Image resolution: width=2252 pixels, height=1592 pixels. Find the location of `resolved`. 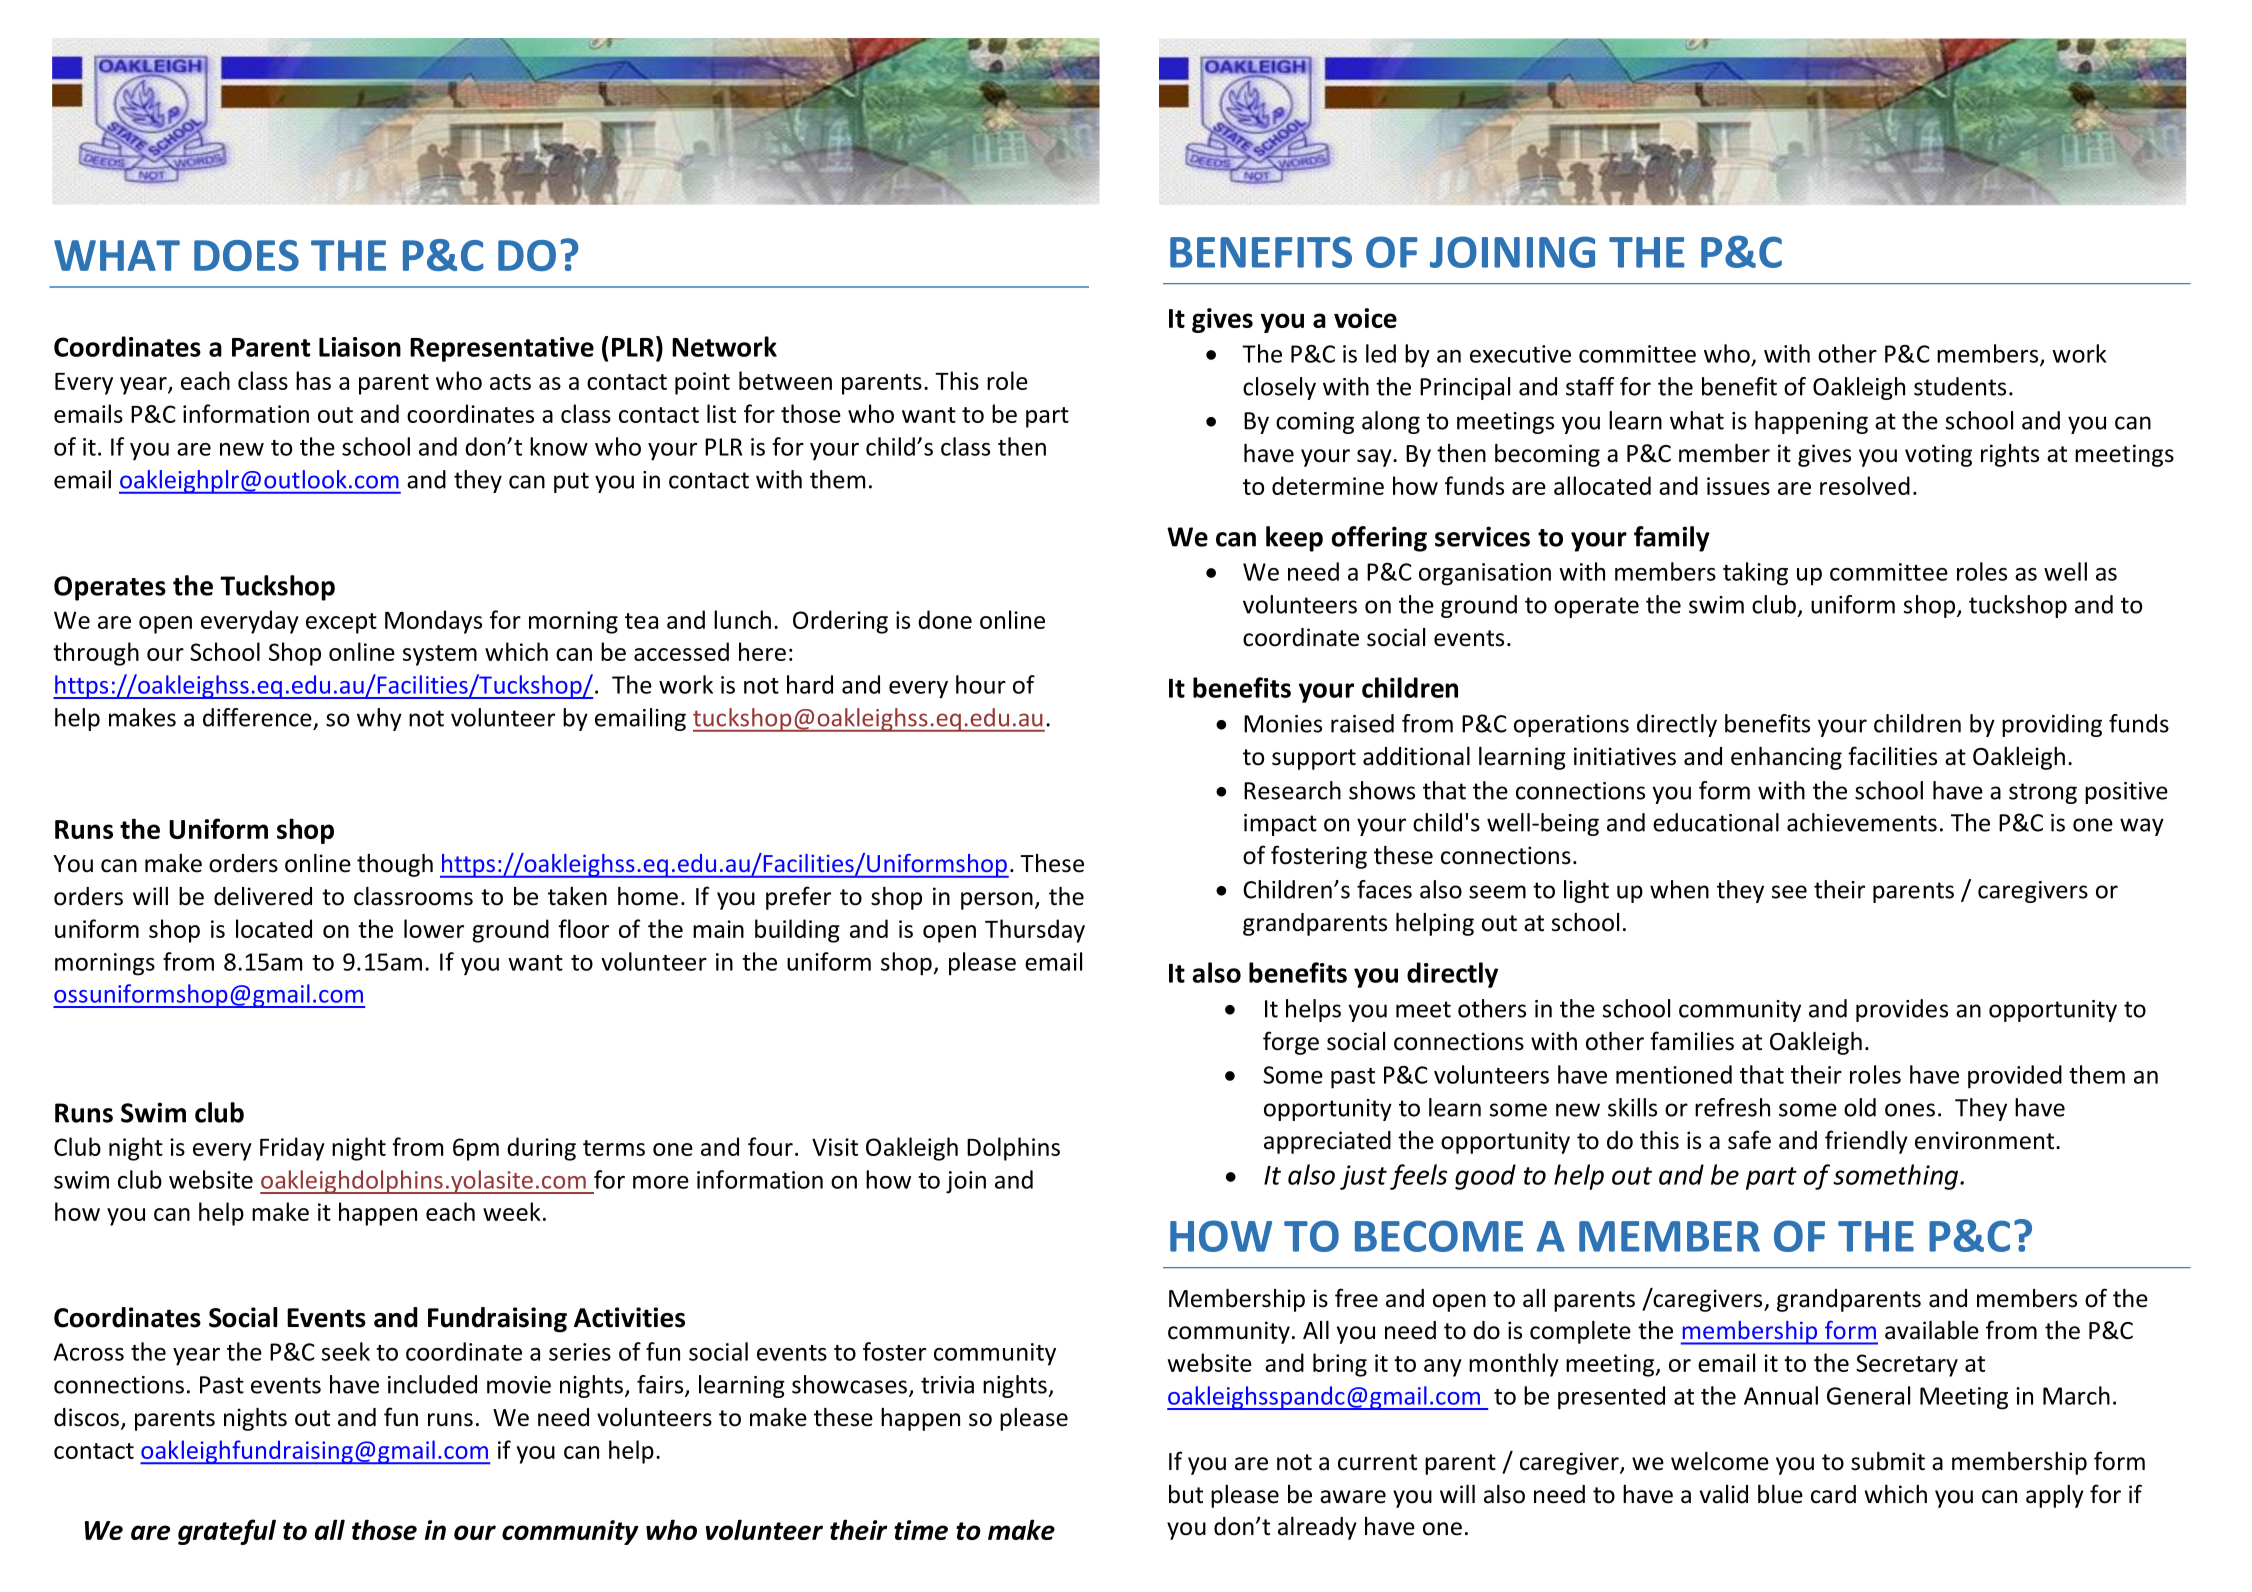

resolved is located at coordinates (1865, 485).
